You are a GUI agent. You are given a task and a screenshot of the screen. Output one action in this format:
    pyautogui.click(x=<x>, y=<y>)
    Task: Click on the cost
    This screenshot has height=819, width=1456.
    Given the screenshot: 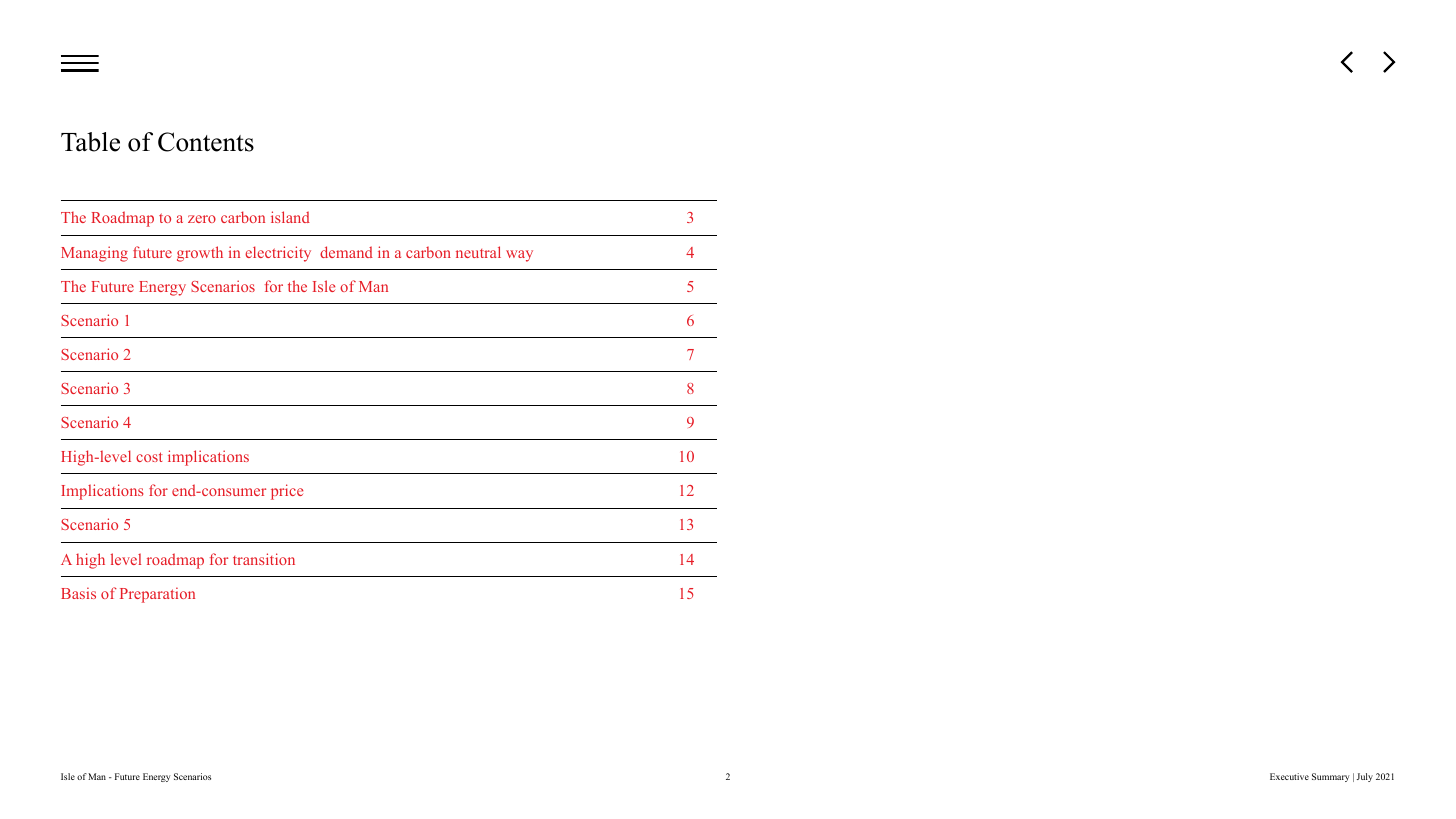 What is the action you would take?
    pyautogui.click(x=149, y=457)
